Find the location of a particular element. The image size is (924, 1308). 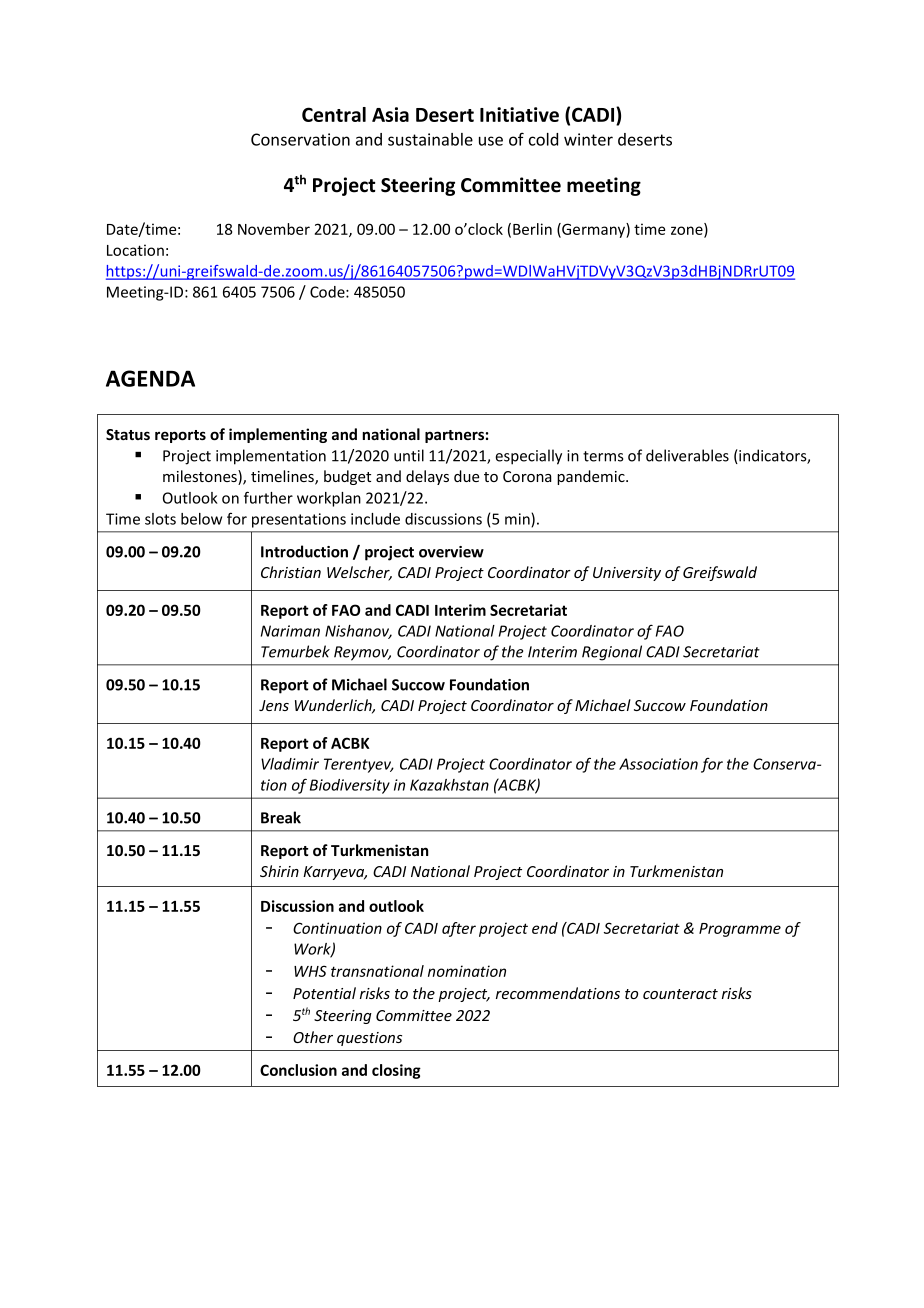

counteract is located at coordinates (680, 994).
